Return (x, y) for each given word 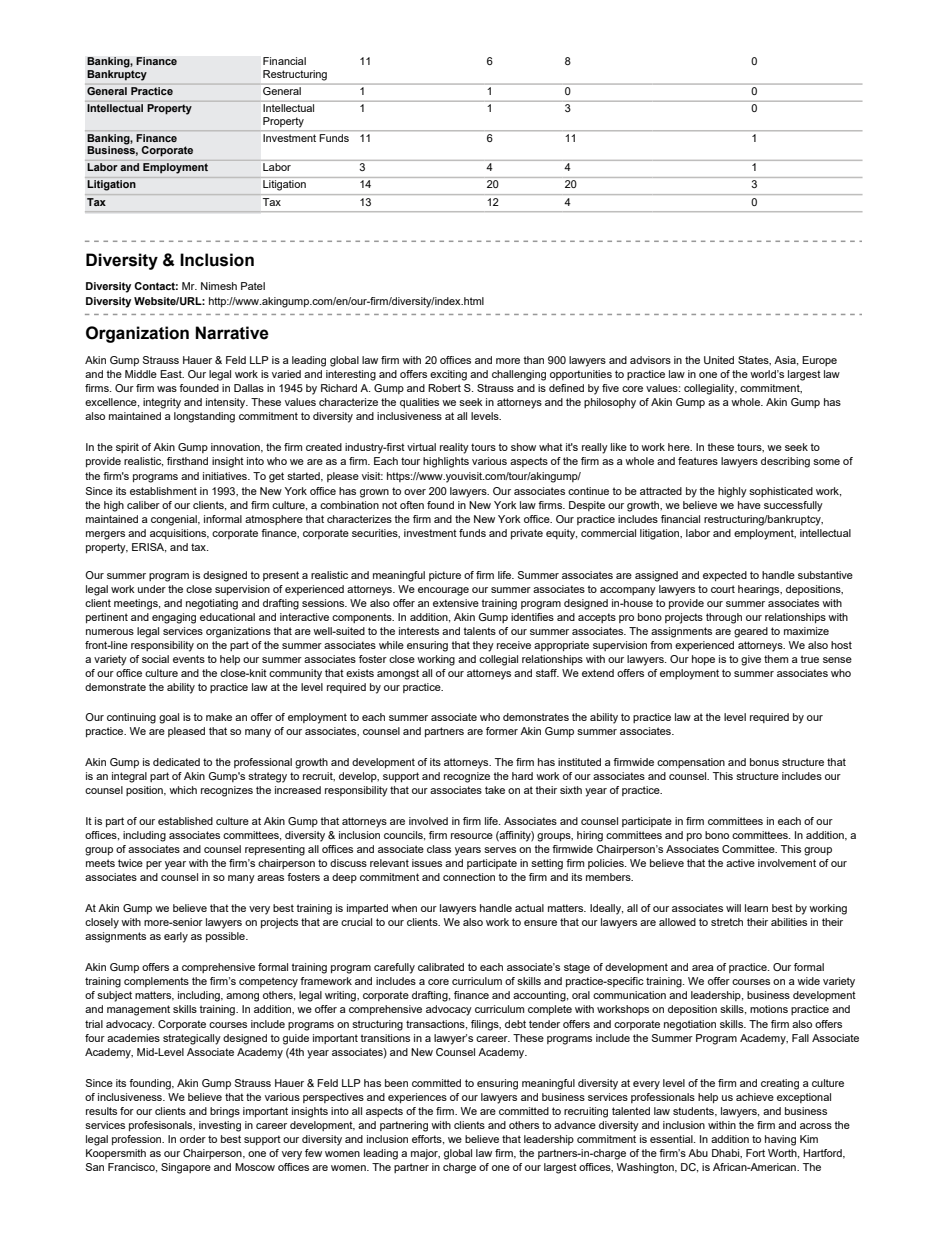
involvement (787, 863)
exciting (448, 375)
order (193, 1139)
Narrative (232, 333)
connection (469, 877)
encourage (443, 591)
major (425, 1154)
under (152, 589)
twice (130, 863)
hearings (760, 590)
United (719, 360)
